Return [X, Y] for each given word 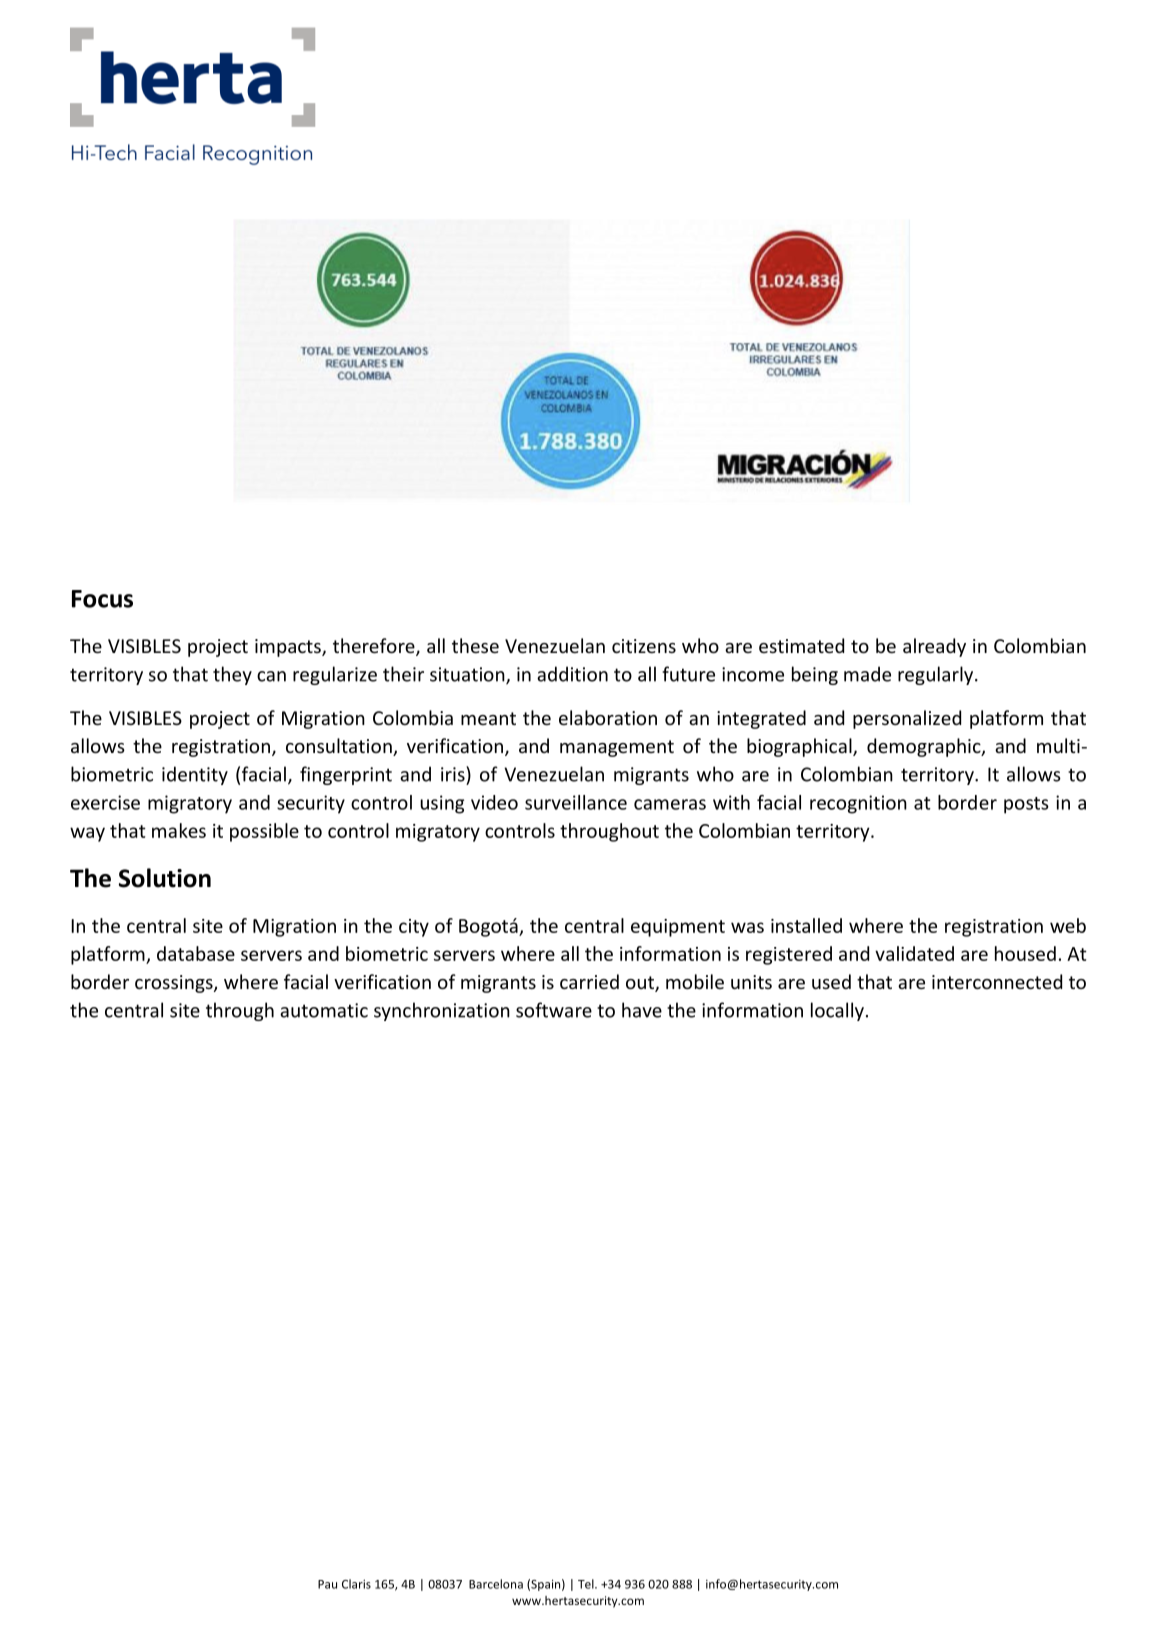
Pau [327, 1584]
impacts [289, 648]
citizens [644, 646]
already [934, 647]
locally [837, 1011]
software [554, 1010]
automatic [324, 1010]
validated [914, 953]
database [196, 953]
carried [589, 981]
